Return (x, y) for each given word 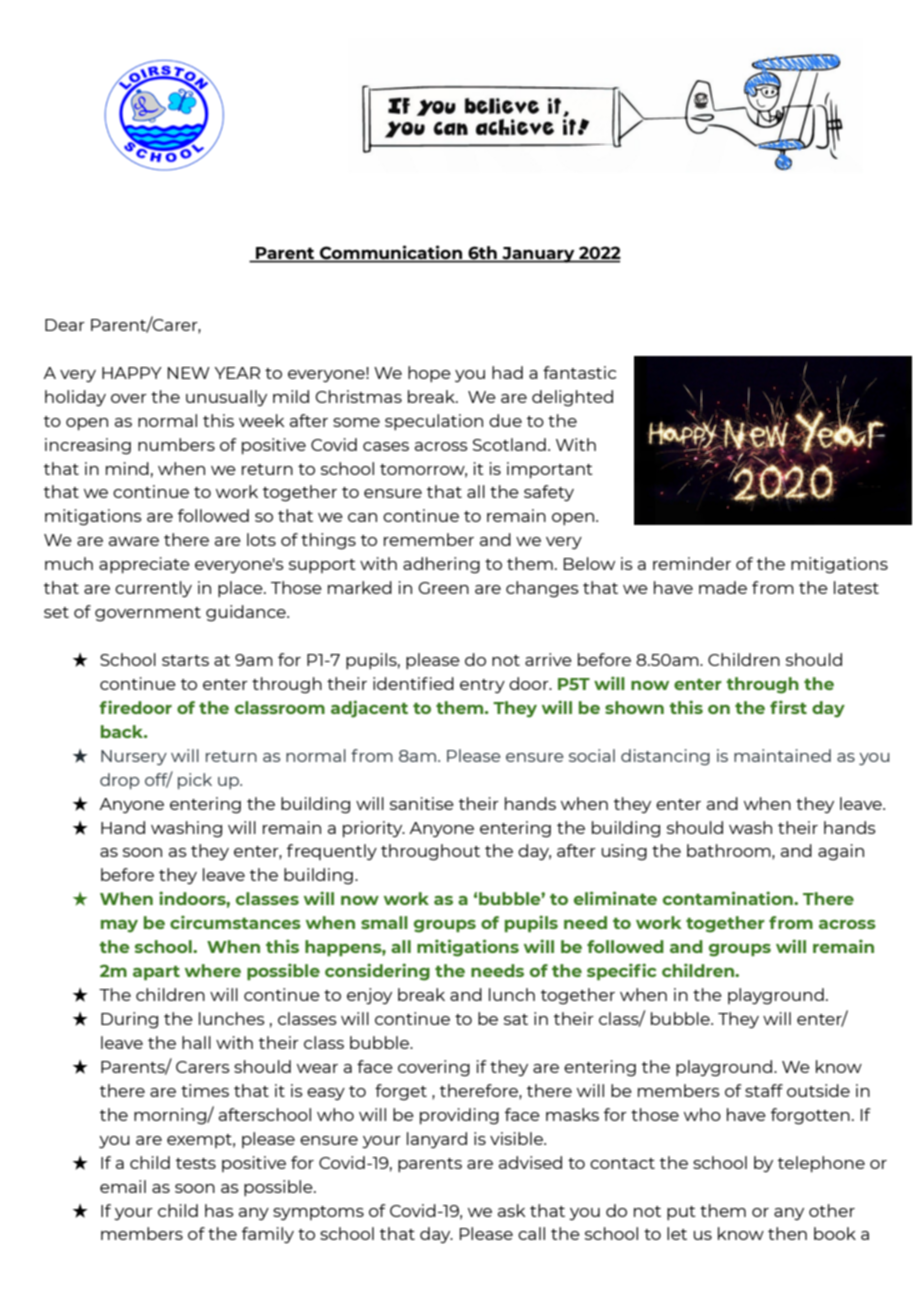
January (538, 255)
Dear (65, 325)
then (787, 1233)
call (531, 1233)
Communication (391, 253)
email (123, 1186)
